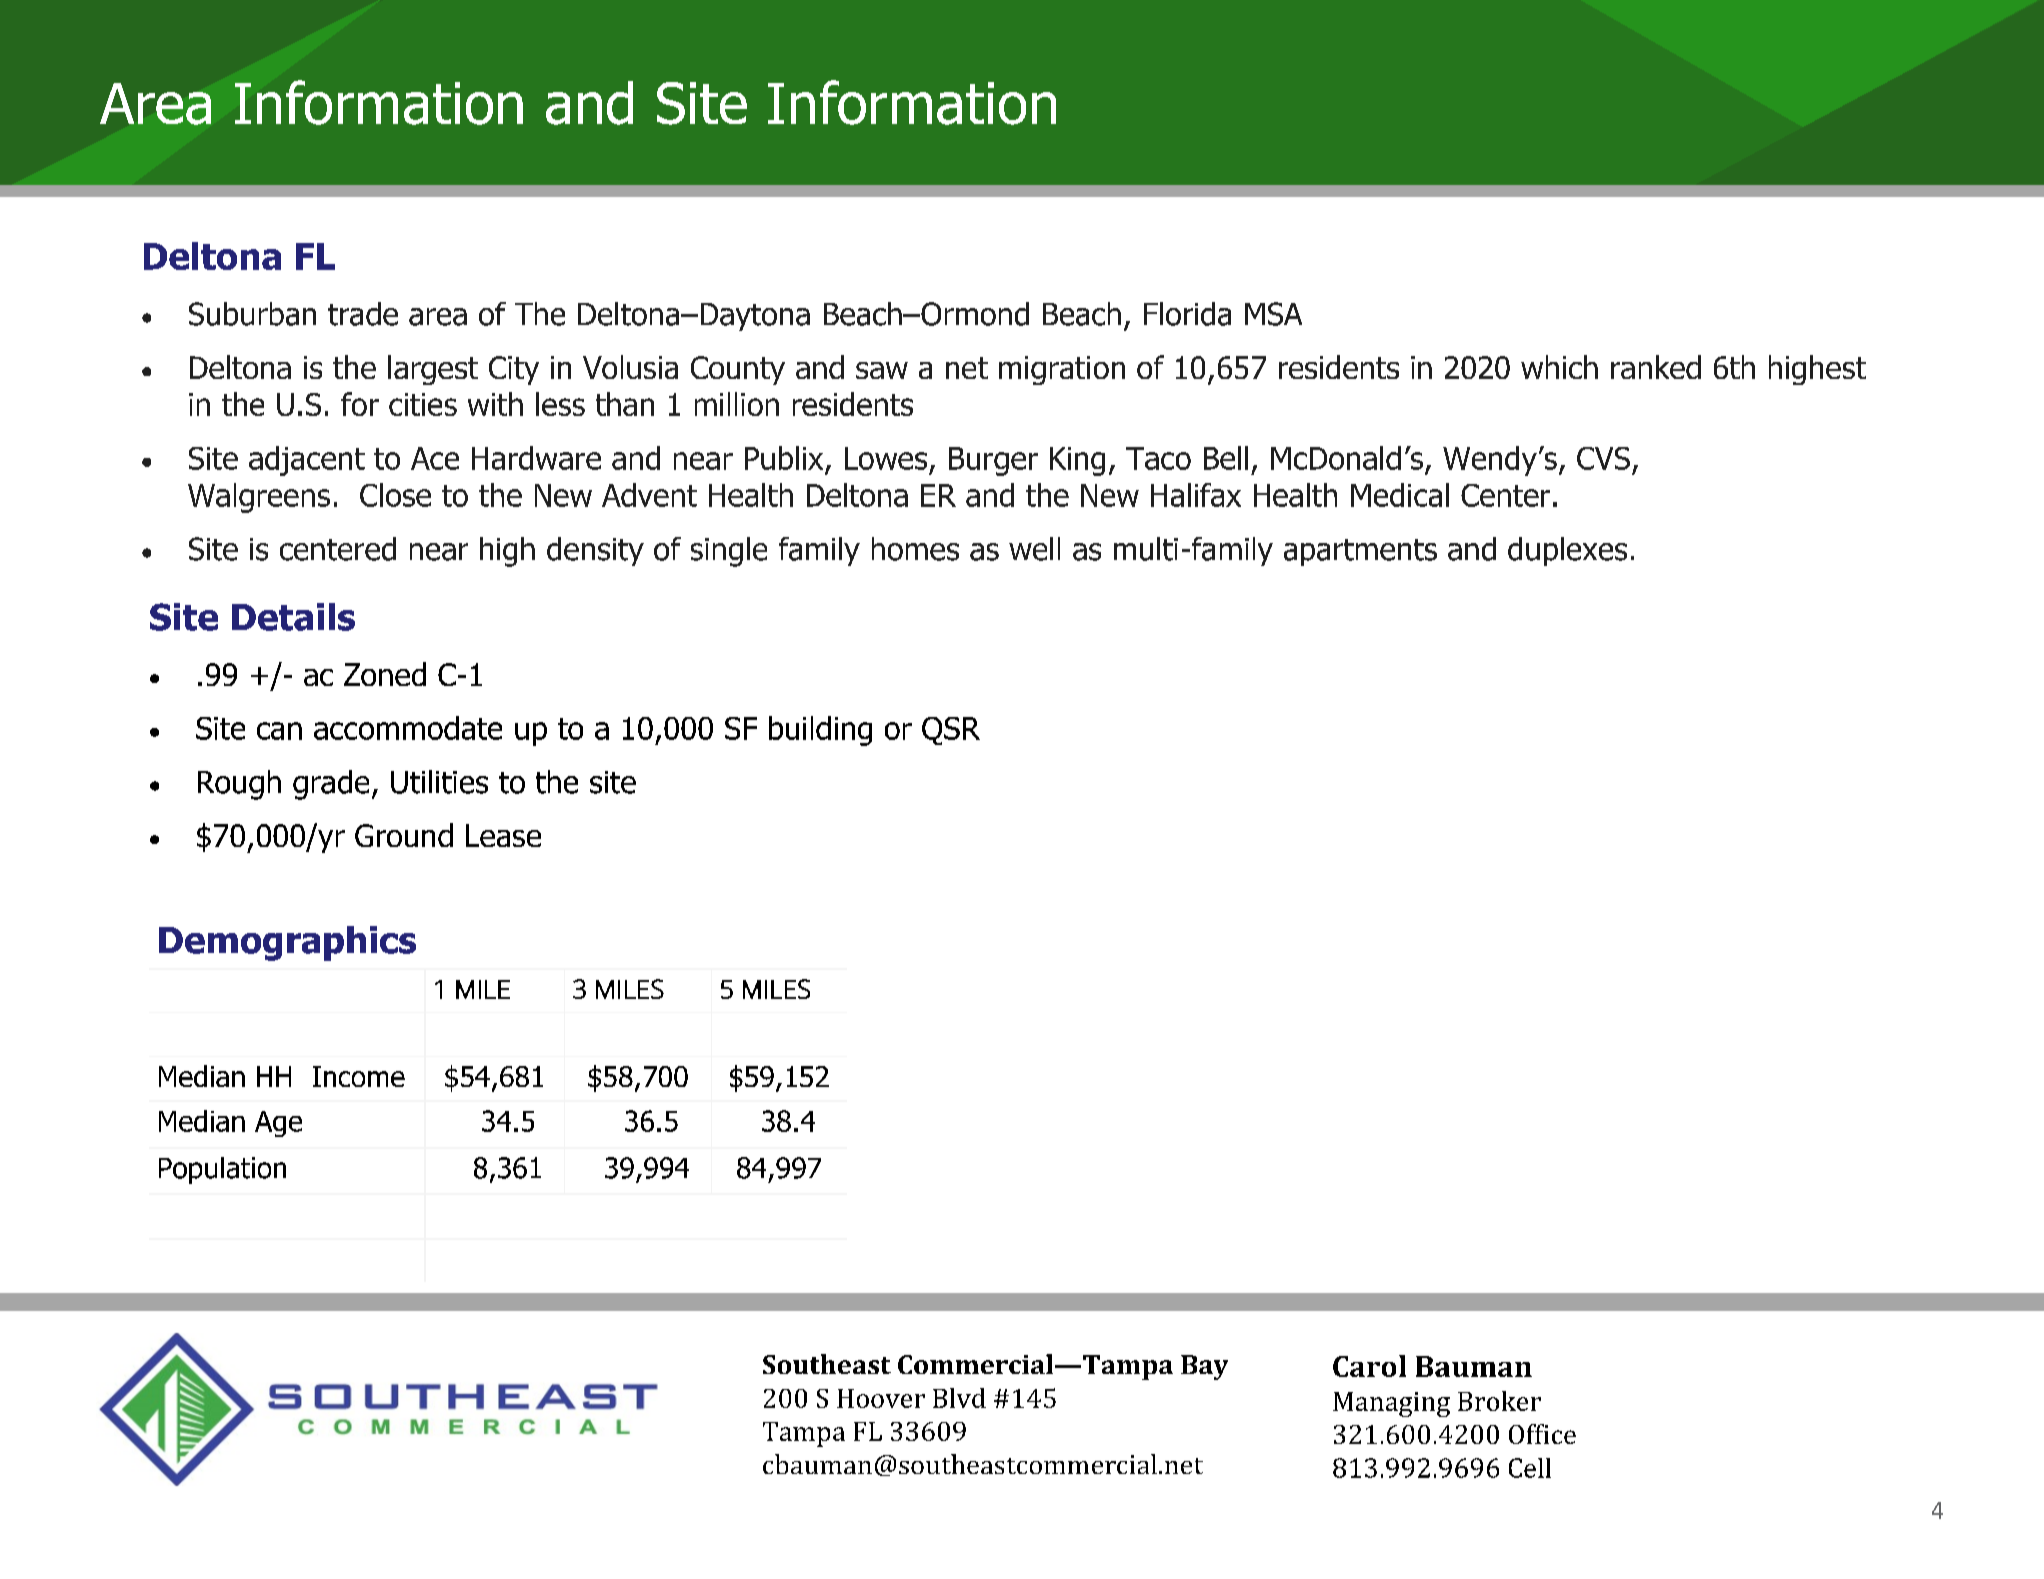  I want to click on largest, so click(433, 370).
